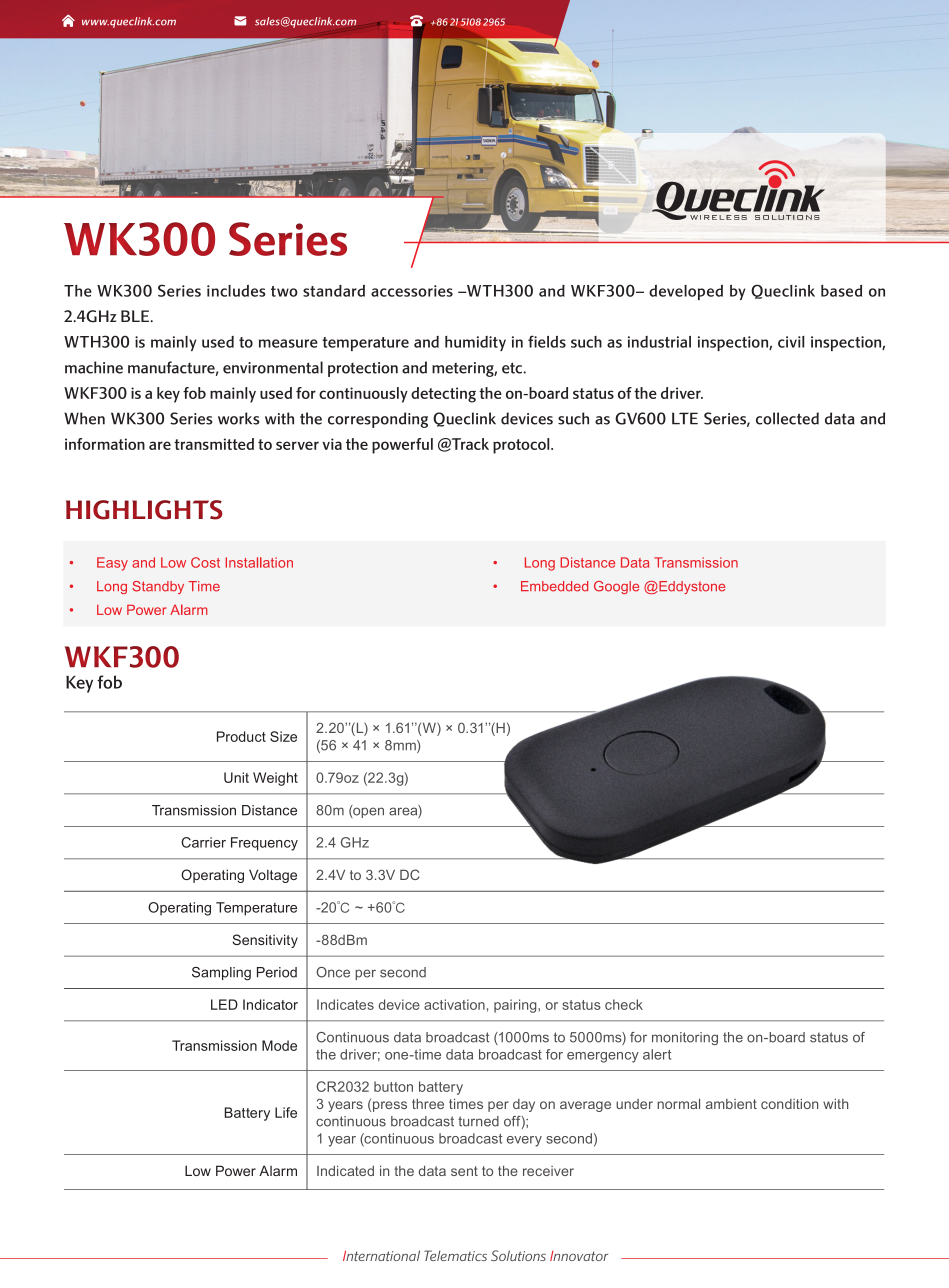 This screenshot has width=949, height=1288. Describe the element at coordinates (616, 587) in the screenshot. I see `Google` at that location.
